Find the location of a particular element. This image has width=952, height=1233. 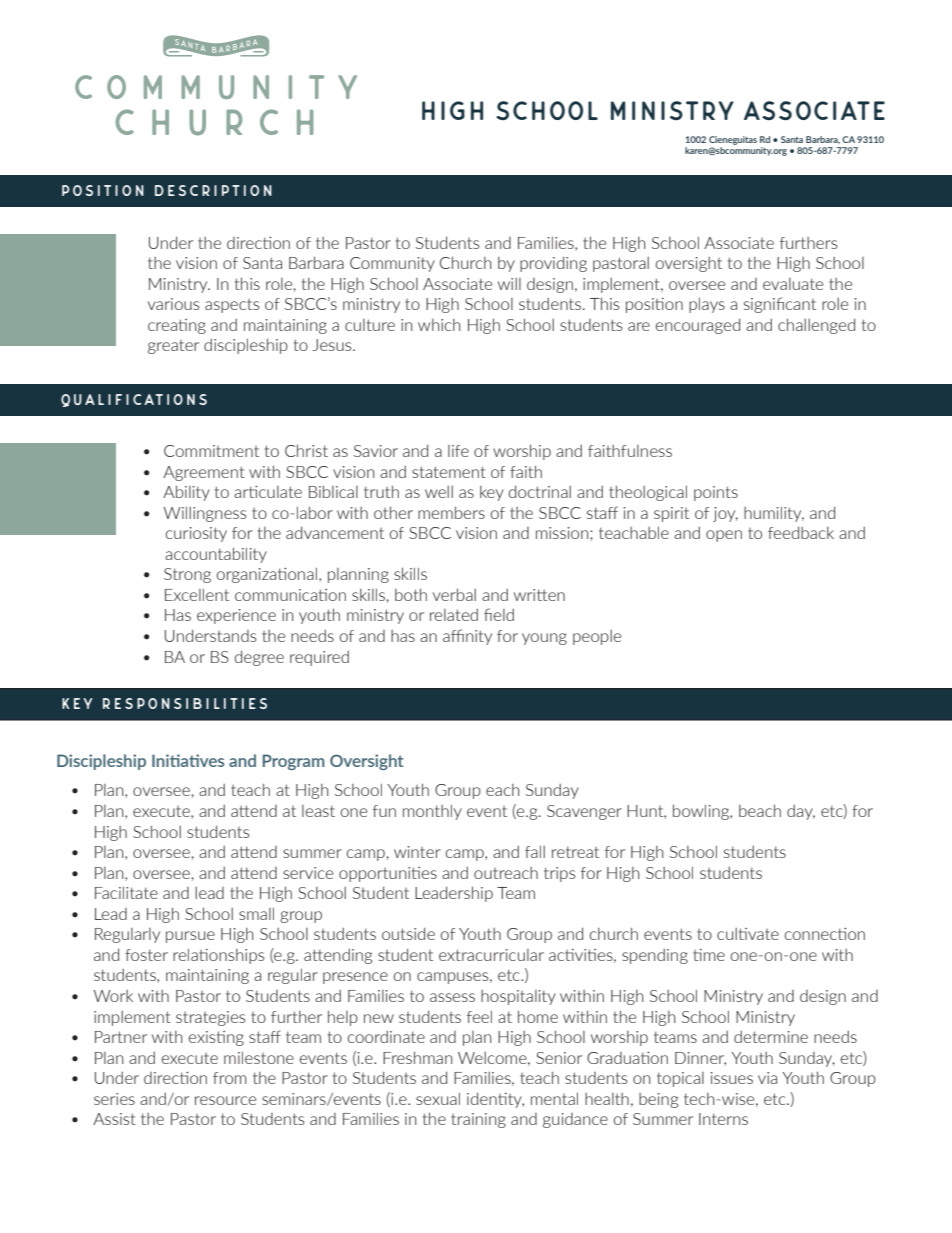

evaluate is located at coordinates (793, 284).
